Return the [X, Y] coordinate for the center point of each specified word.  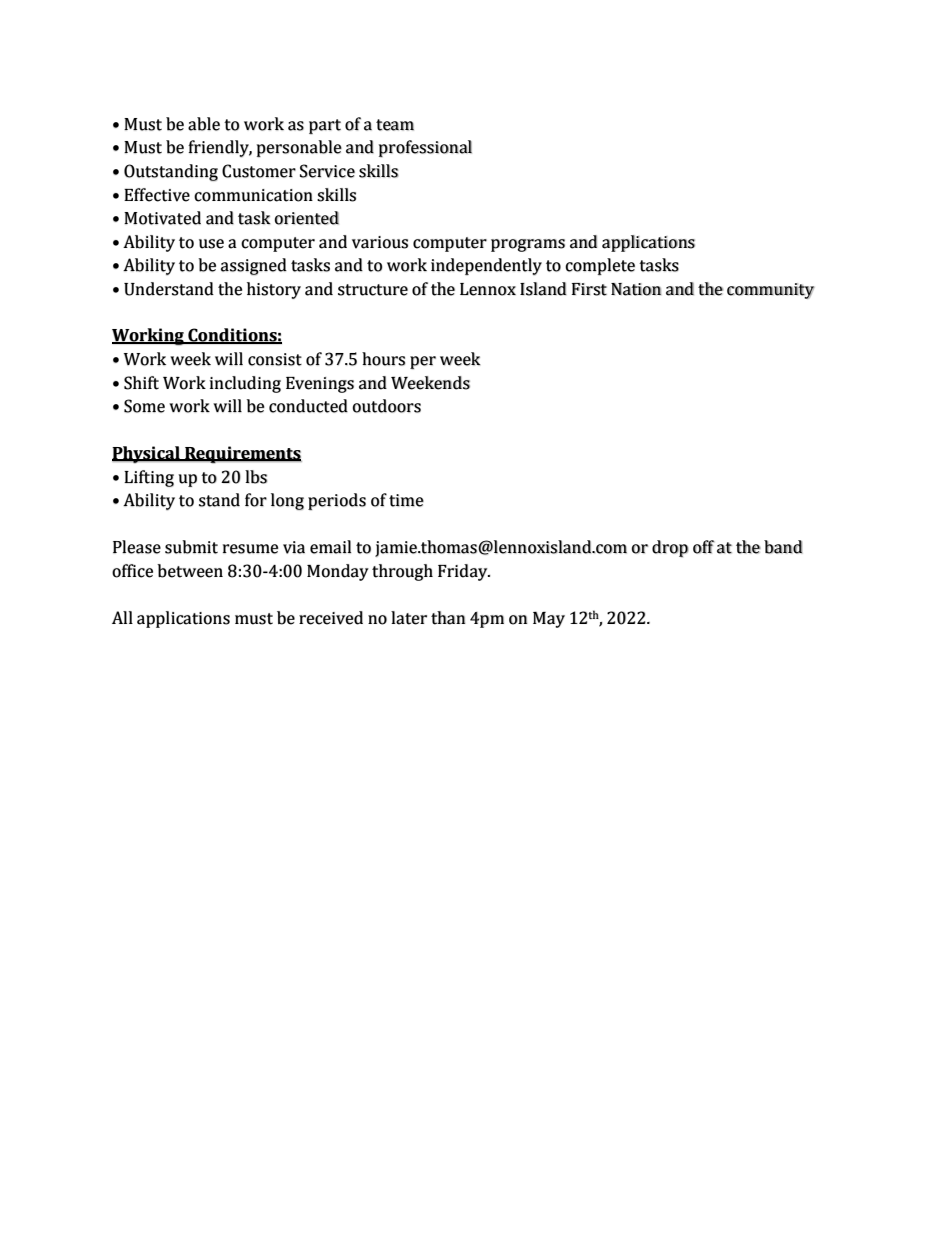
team [395, 125]
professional [425, 149]
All [122, 617]
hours [383, 359]
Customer [259, 171]
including [245, 384]
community [771, 291]
